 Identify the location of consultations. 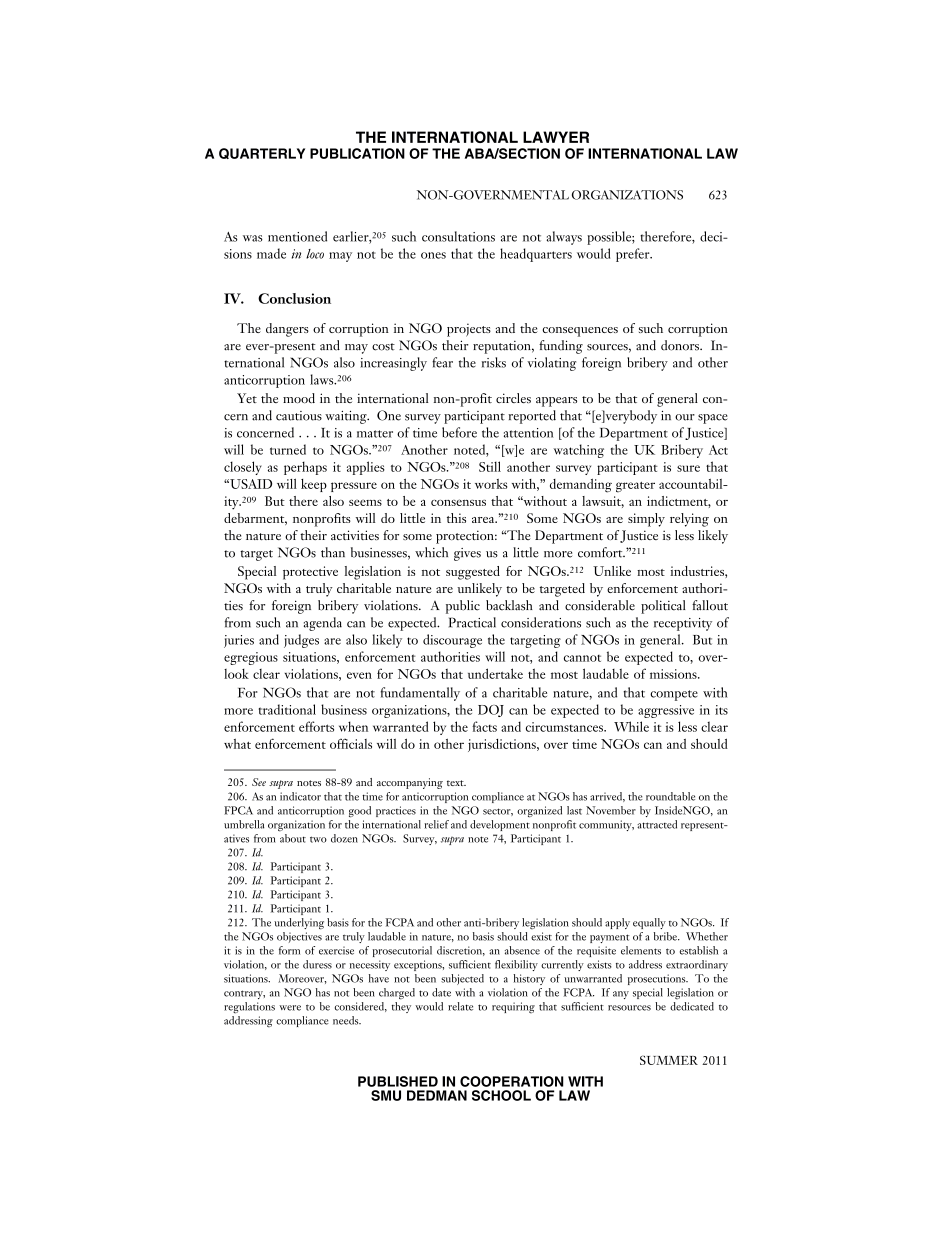
(458, 236).
